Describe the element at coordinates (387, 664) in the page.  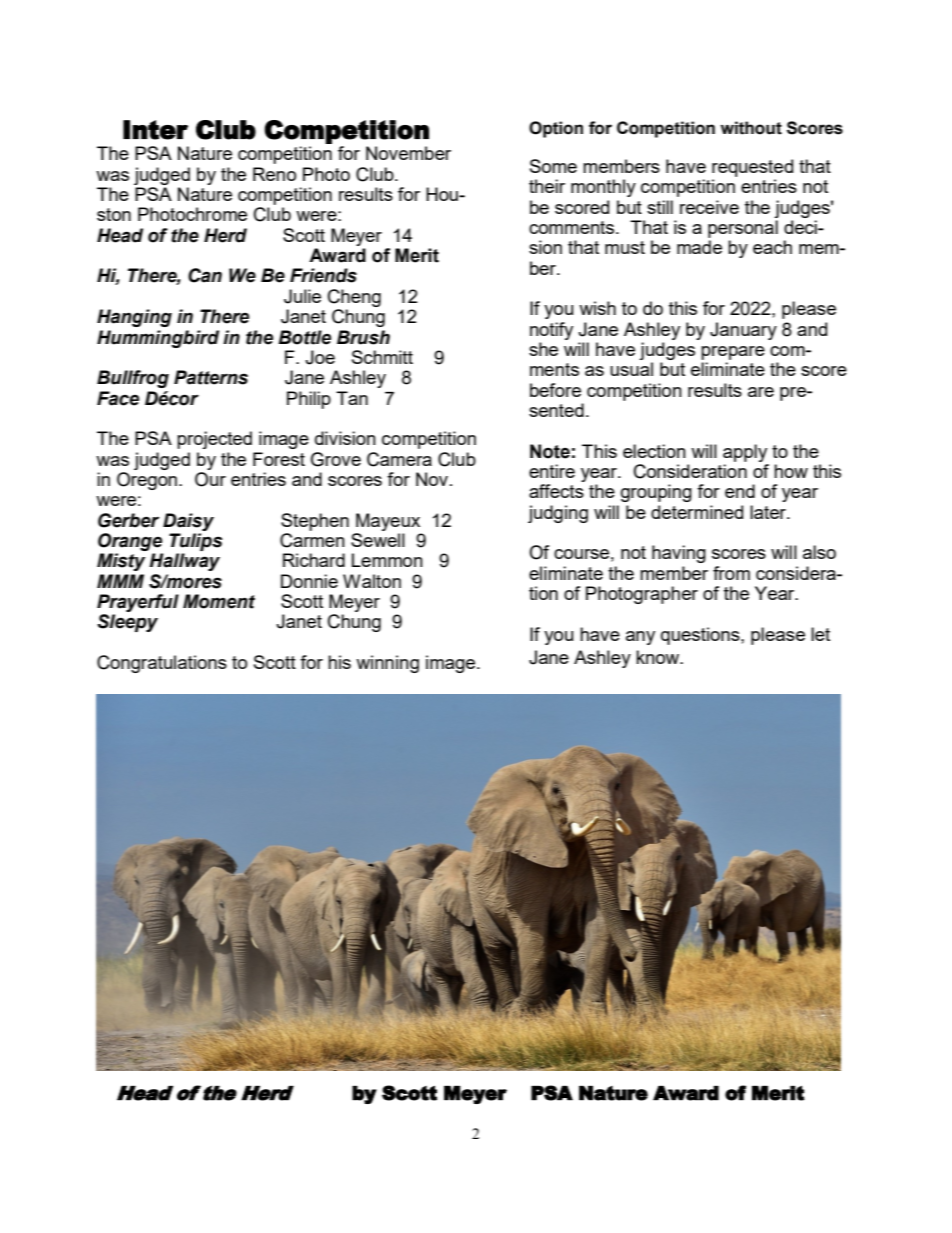
I see `winning` at that location.
